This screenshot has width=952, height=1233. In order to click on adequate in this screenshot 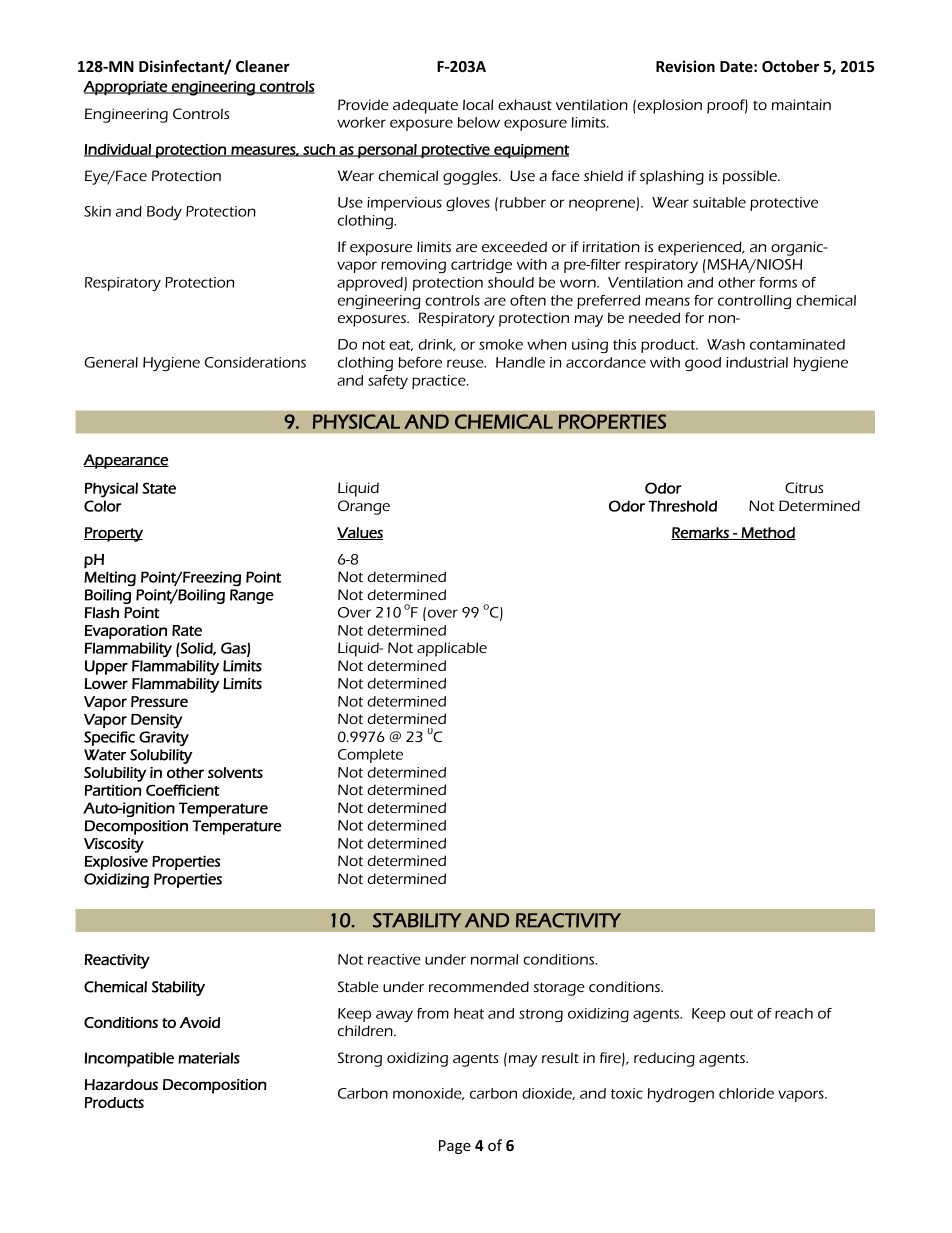, I will do `click(425, 106)`.
